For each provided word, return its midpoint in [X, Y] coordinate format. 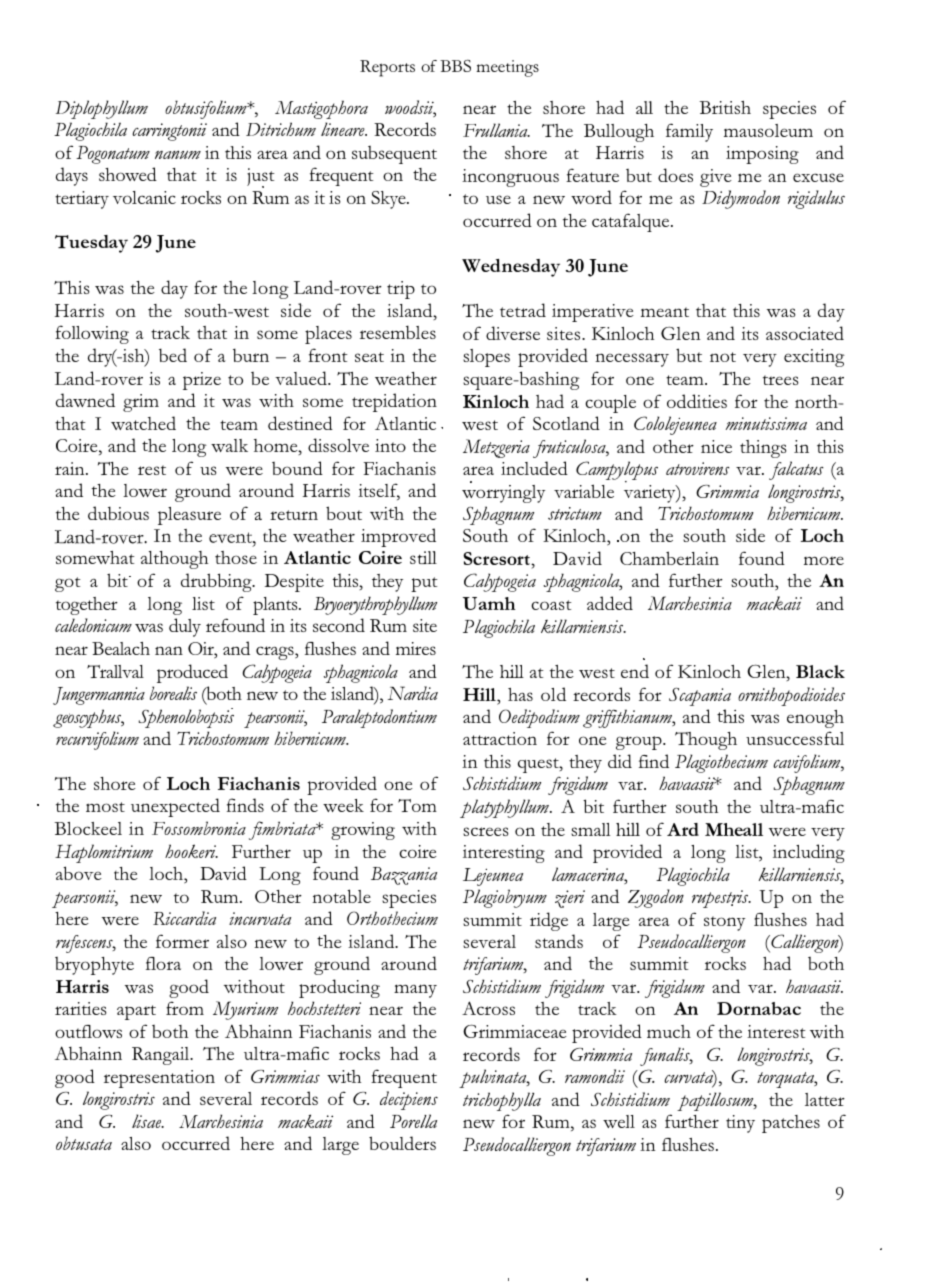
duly [185, 627]
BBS [455, 66]
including [809, 853]
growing [363, 831]
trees [781, 380]
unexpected [175, 807]
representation [159, 1079]
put [424, 584]
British [725, 107]
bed [173, 355]
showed [128, 174]
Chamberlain [669, 558]
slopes [486, 358]
